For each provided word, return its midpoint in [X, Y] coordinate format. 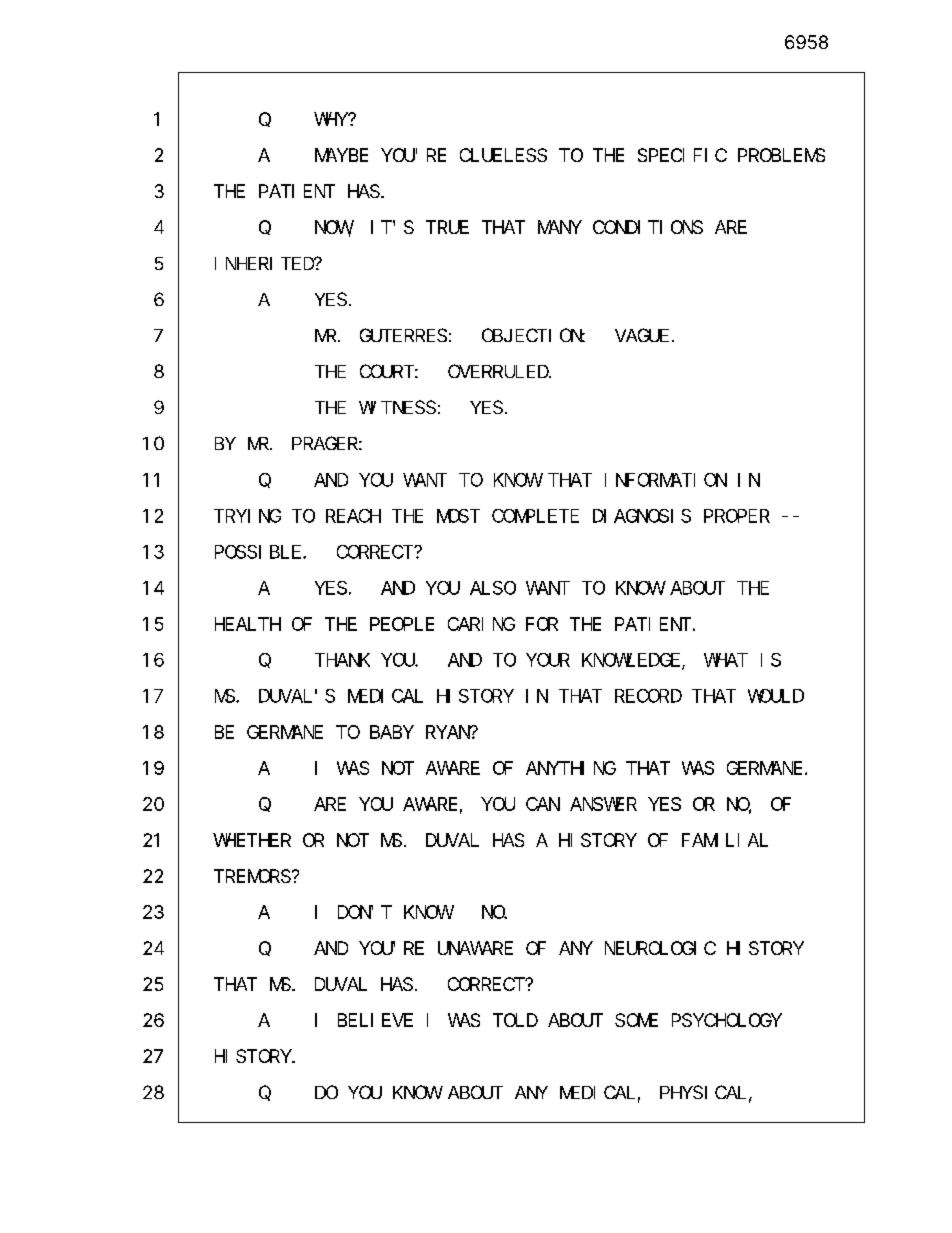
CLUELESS [503, 155]
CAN [543, 804]
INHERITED [265, 263]
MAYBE [341, 155]
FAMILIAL [725, 840]
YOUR [548, 660]
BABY [391, 732]
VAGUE [642, 335]
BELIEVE [375, 1020]
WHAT [723, 660]
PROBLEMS [781, 155]
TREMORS [252, 876]
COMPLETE [535, 516]
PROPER [737, 516]
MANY [559, 227]
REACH [353, 516]
